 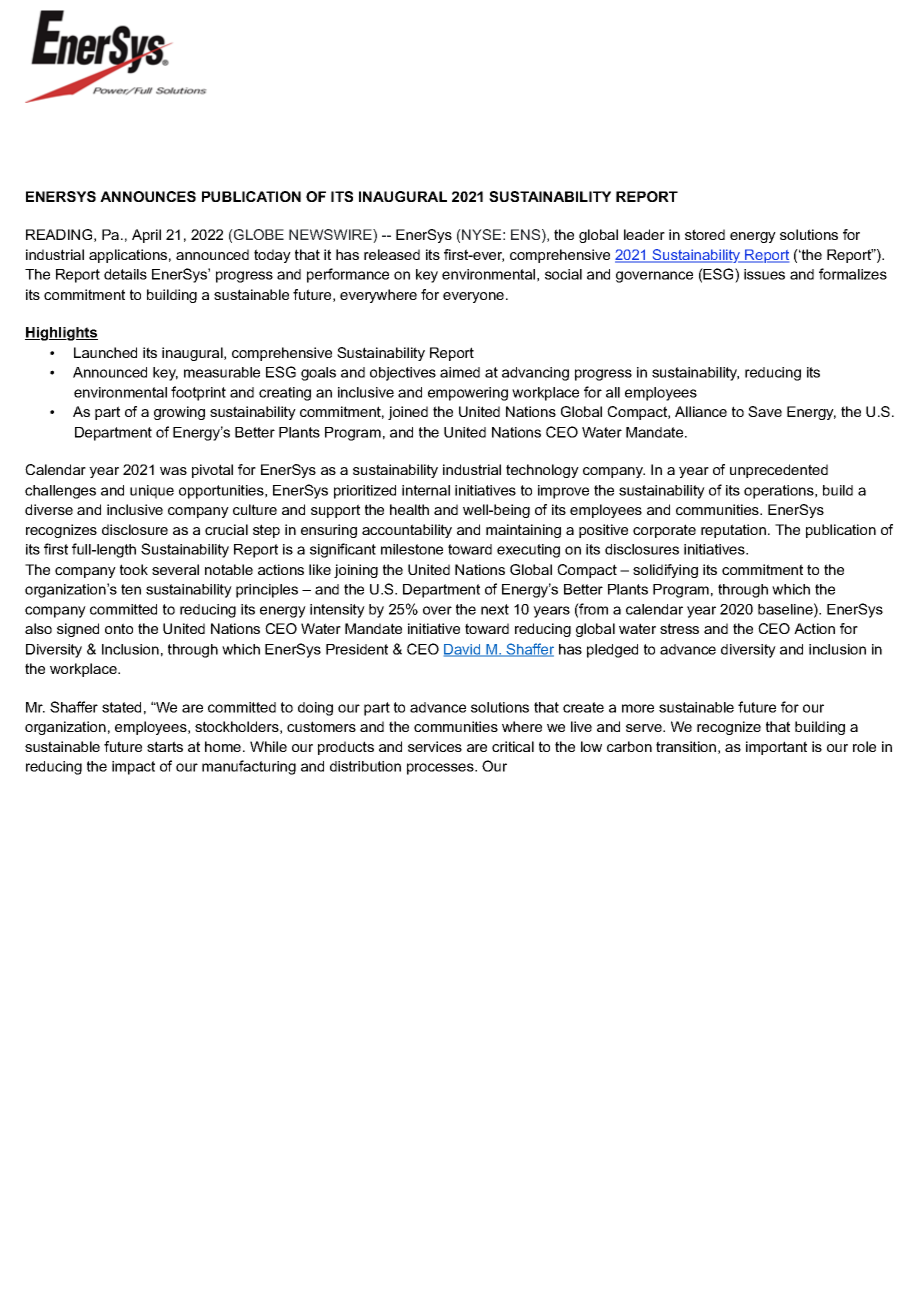 What do you see at coordinates (165, 746) in the screenshot?
I see `starts` at bounding box center [165, 746].
